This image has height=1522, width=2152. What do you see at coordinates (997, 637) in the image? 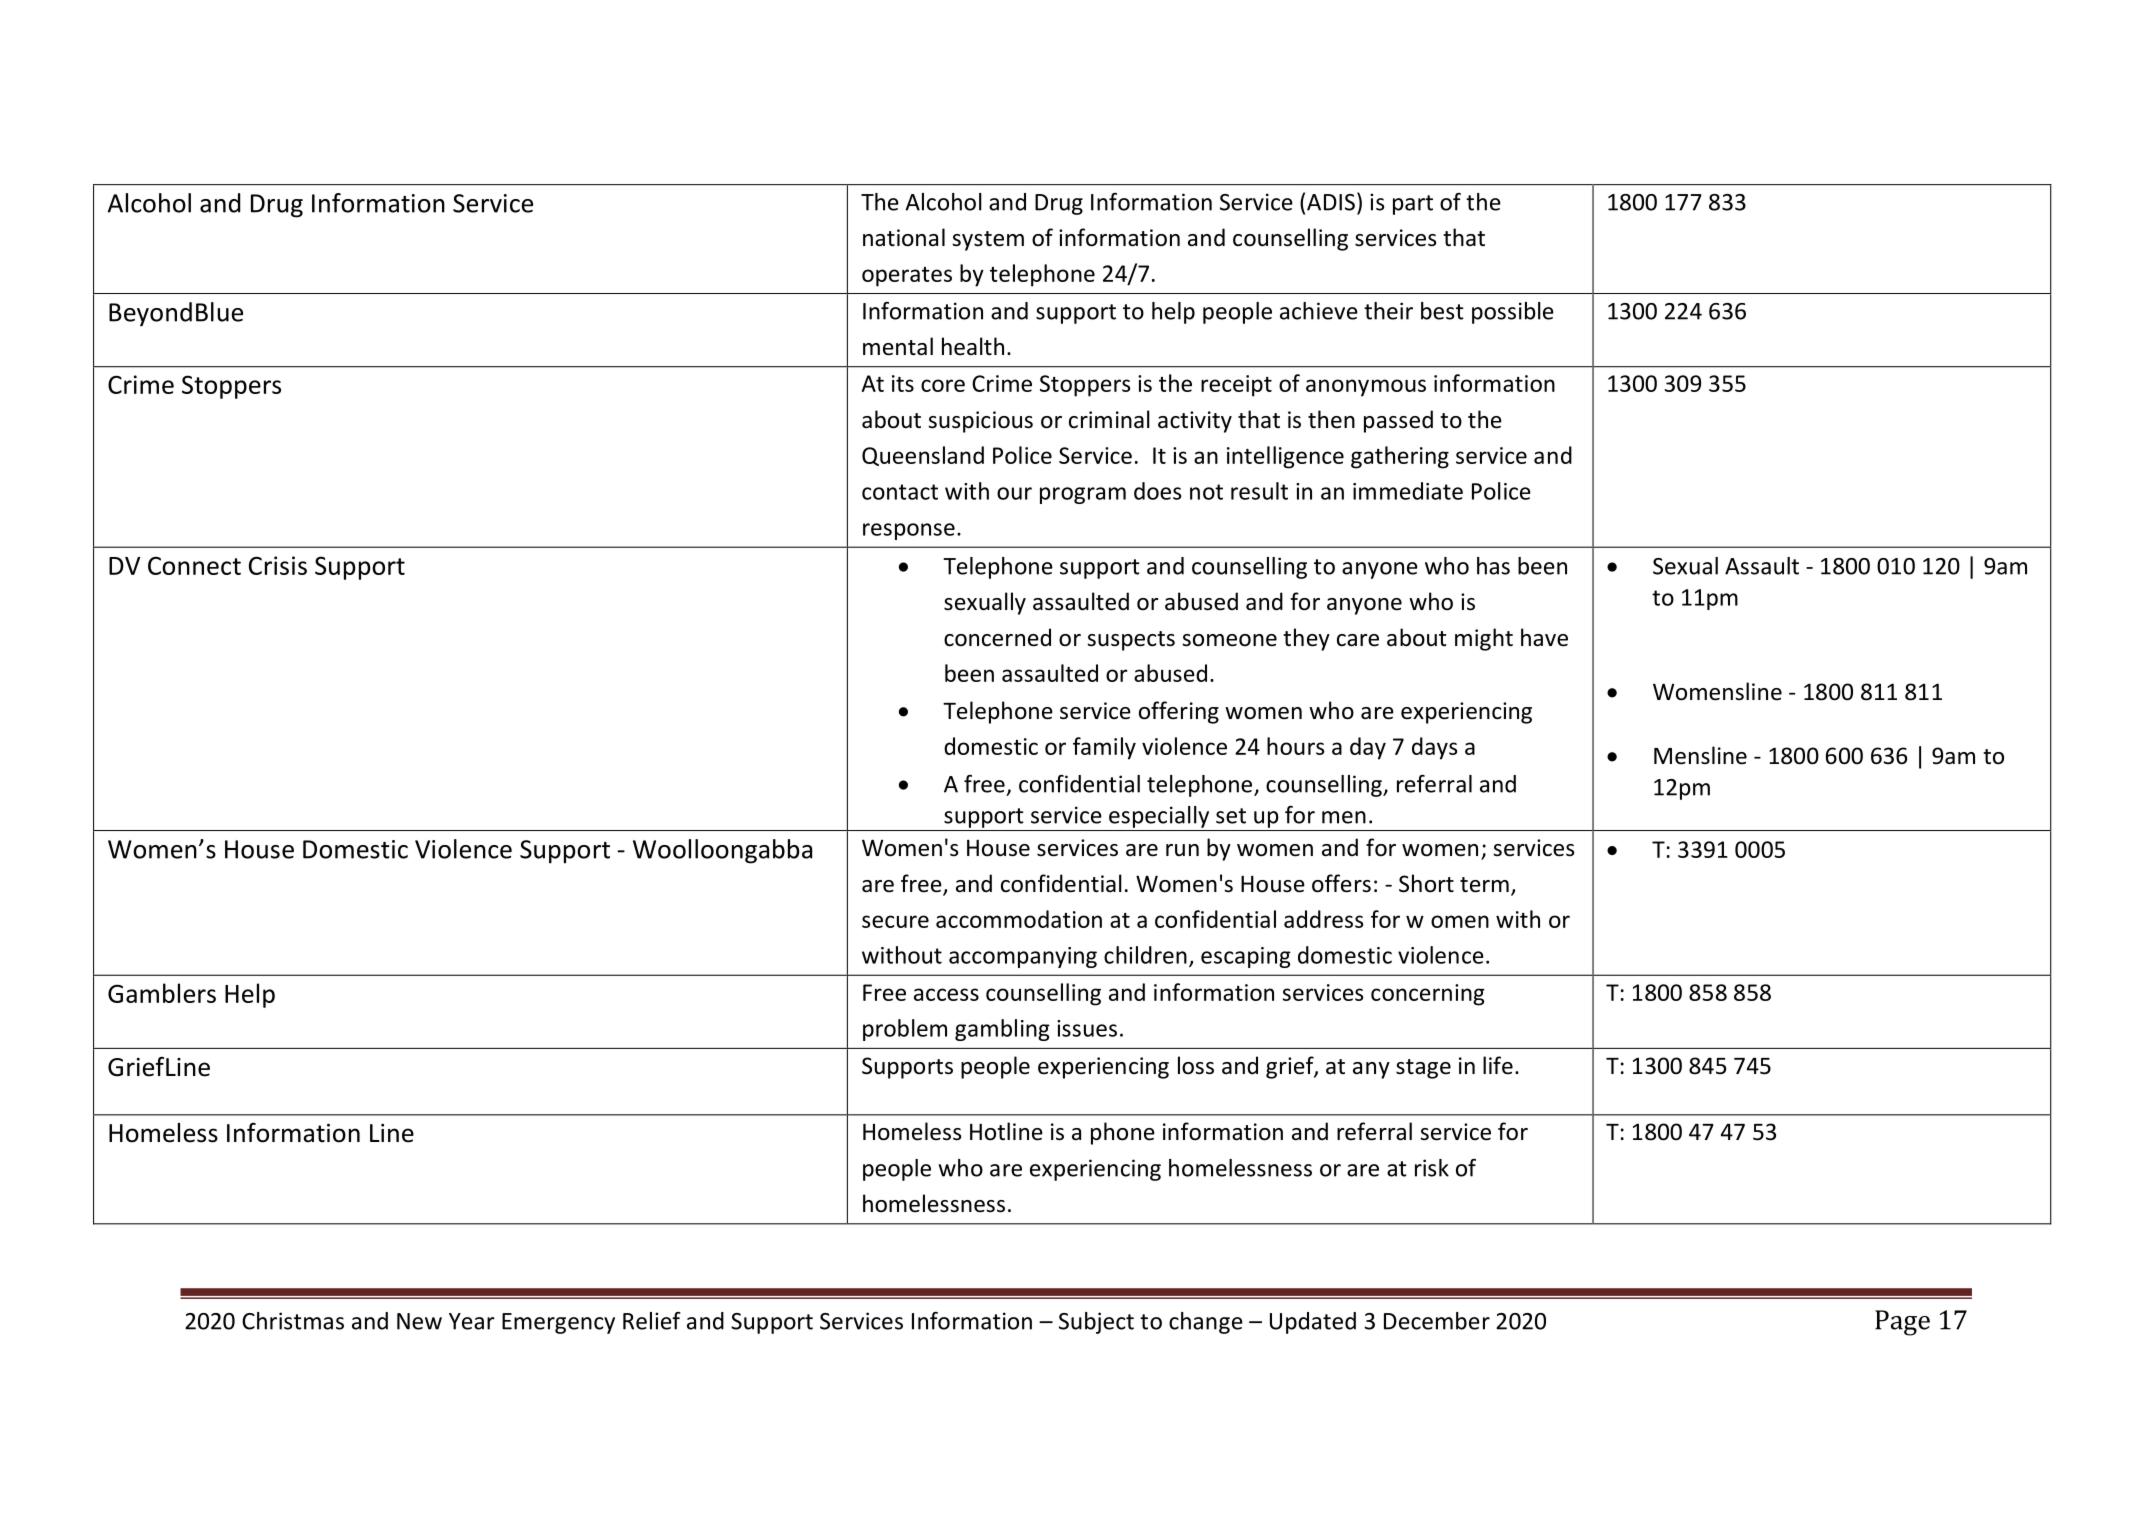
I see `concerned` at bounding box center [997, 637].
